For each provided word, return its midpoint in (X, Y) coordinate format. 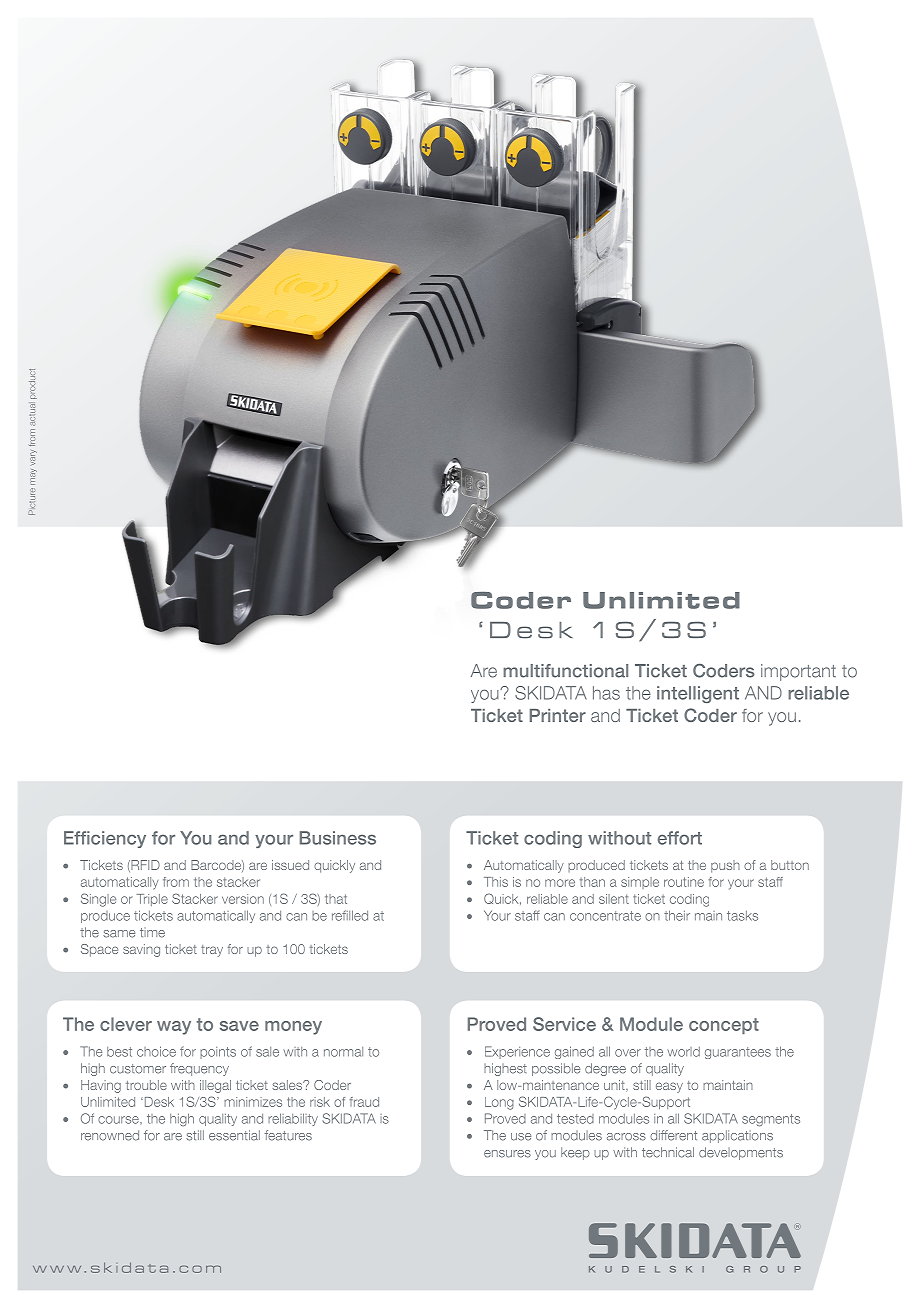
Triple (152, 900)
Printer (558, 715)
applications (737, 1136)
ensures (507, 1154)
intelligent (698, 694)
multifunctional (565, 671)
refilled (350, 915)
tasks (742, 916)
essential (234, 1135)
